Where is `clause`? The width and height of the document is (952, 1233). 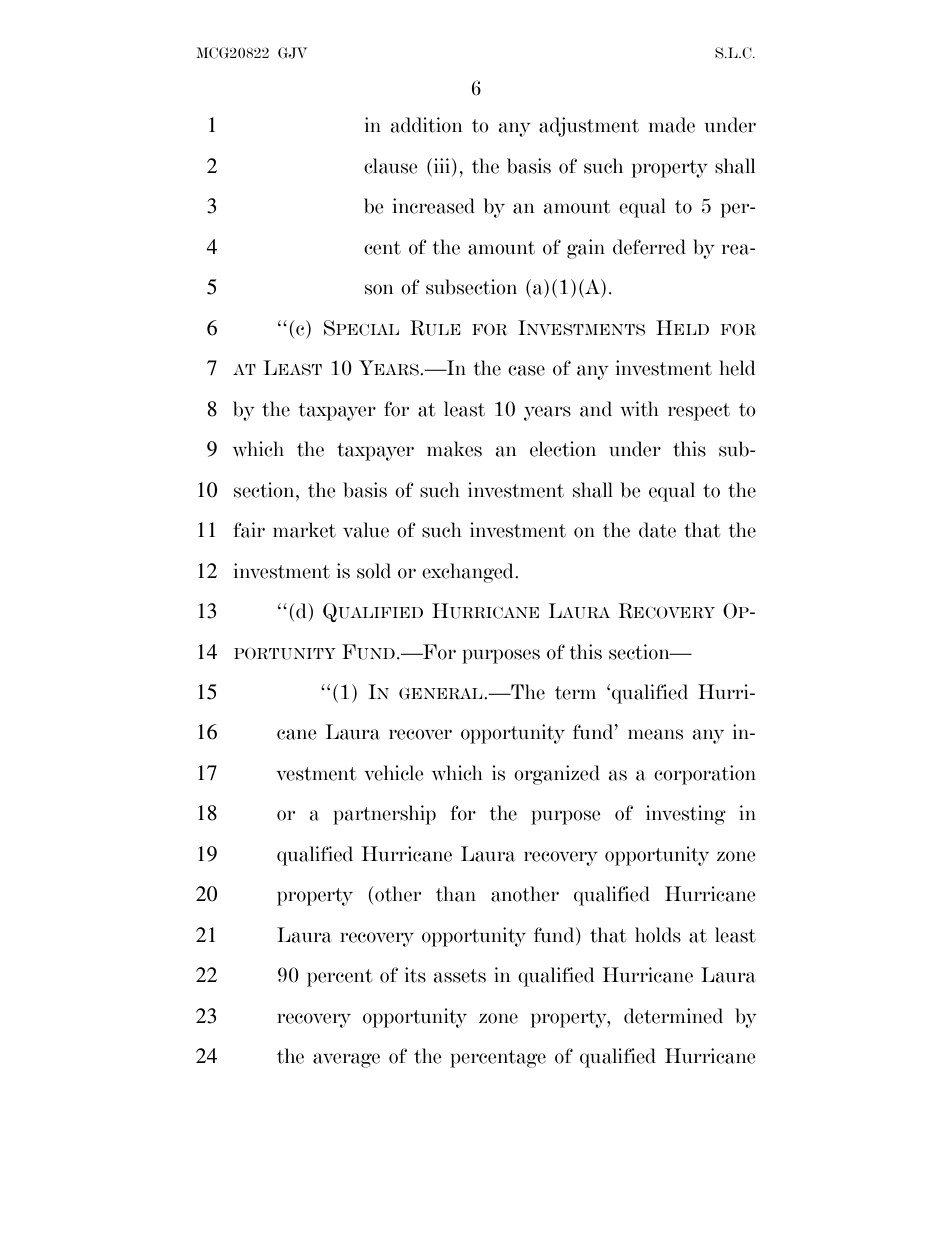
clause is located at coordinates (391, 166).
